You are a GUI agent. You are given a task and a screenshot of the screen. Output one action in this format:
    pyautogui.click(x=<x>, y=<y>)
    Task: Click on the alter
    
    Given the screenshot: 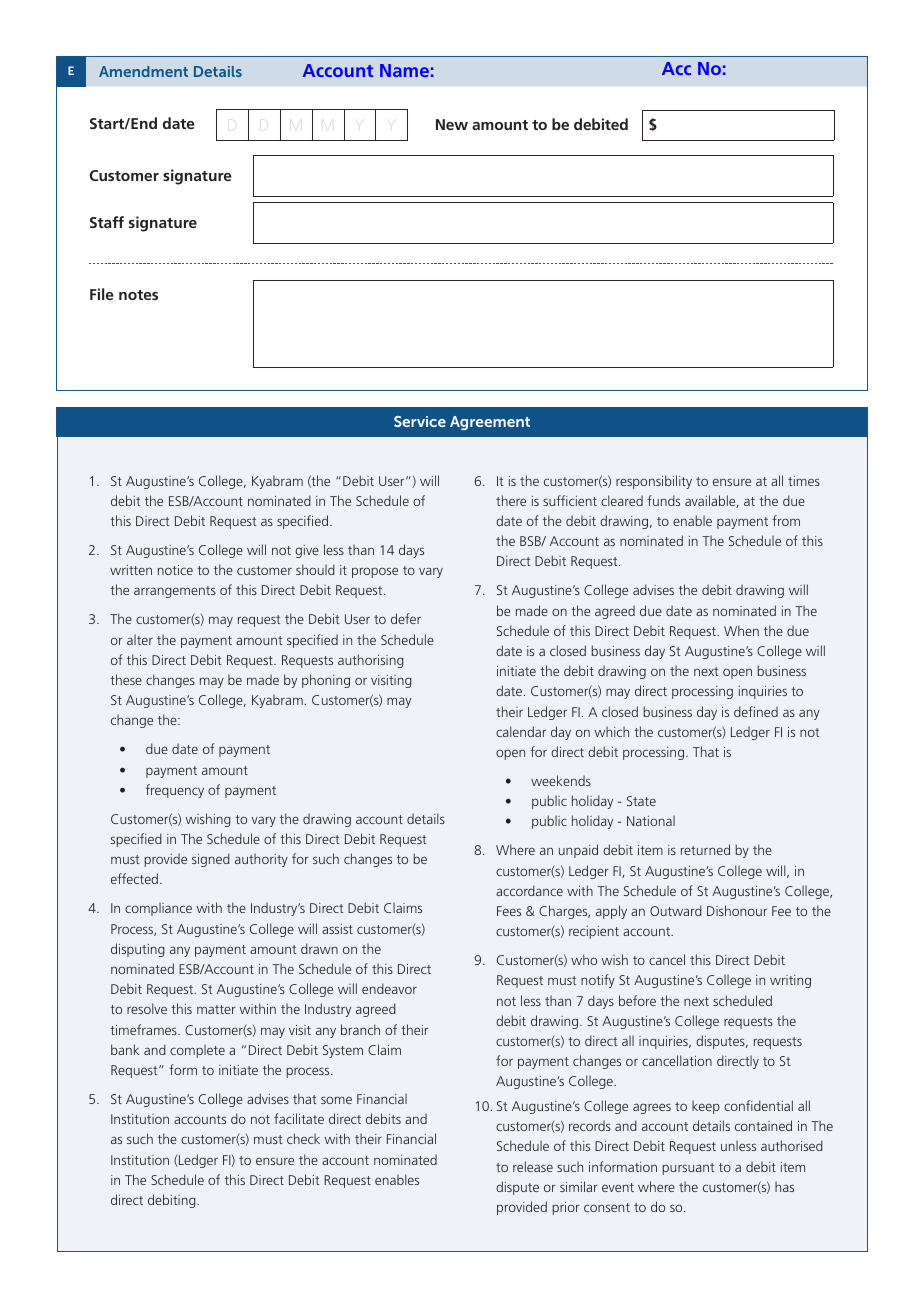 What is the action you would take?
    pyautogui.click(x=140, y=639)
